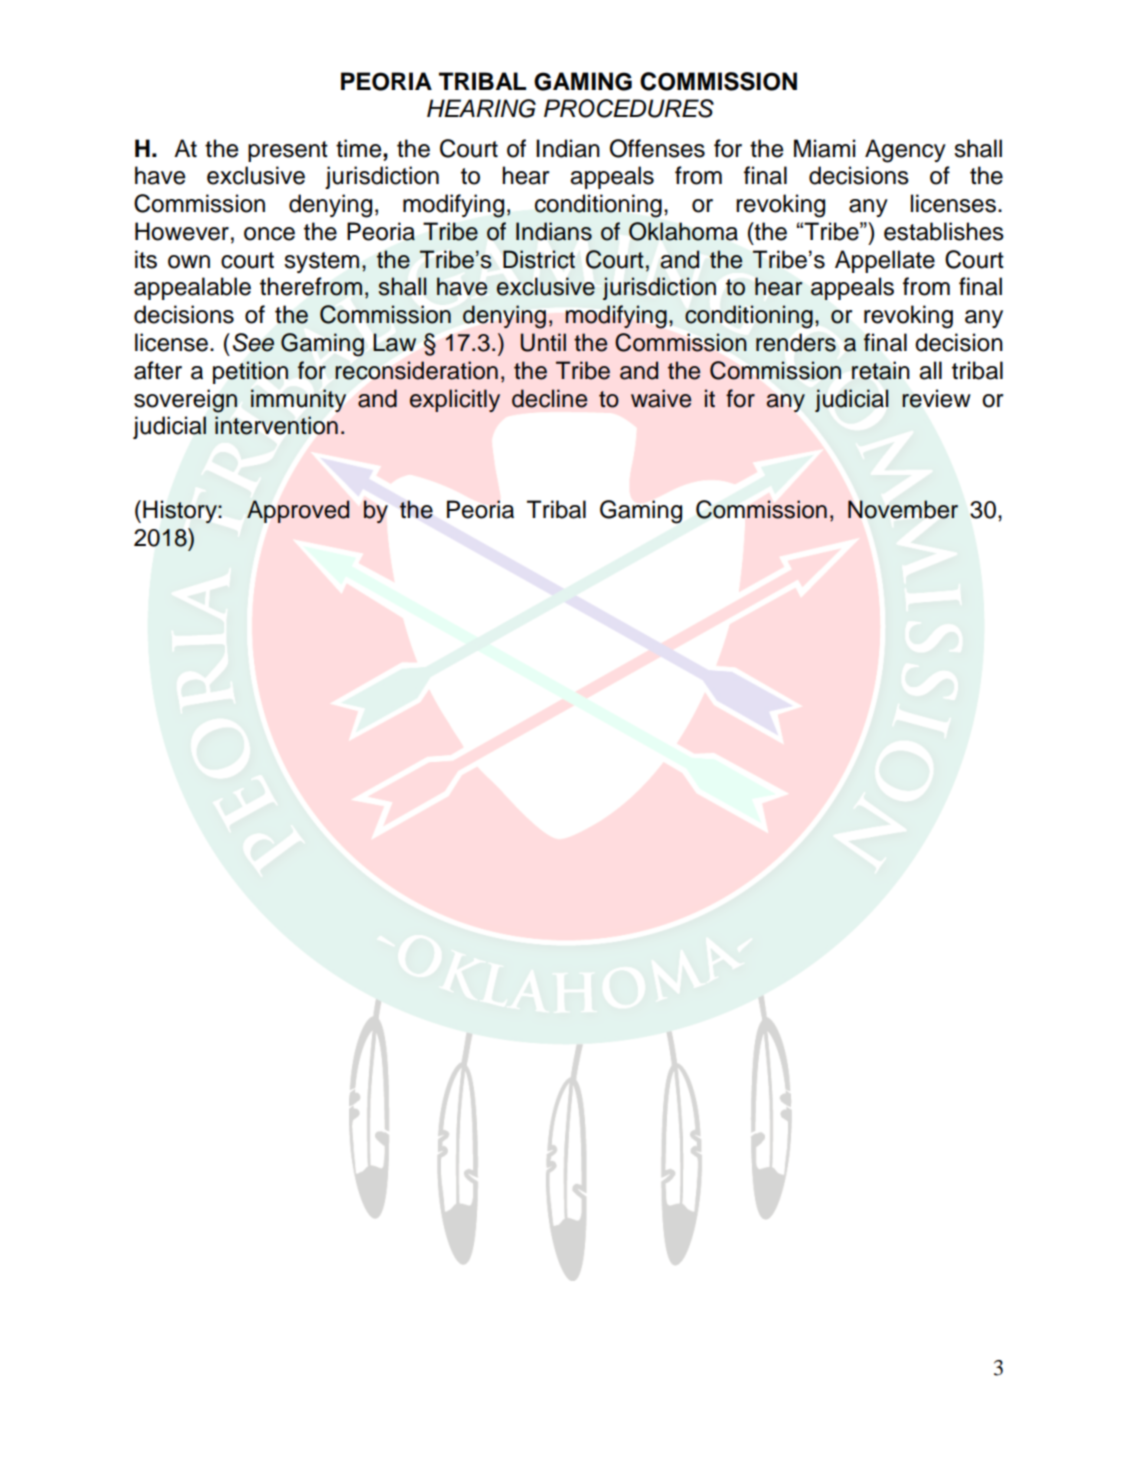 This screenshot has width=1138, height=1472. I want to click on review, so click(936, 398).
